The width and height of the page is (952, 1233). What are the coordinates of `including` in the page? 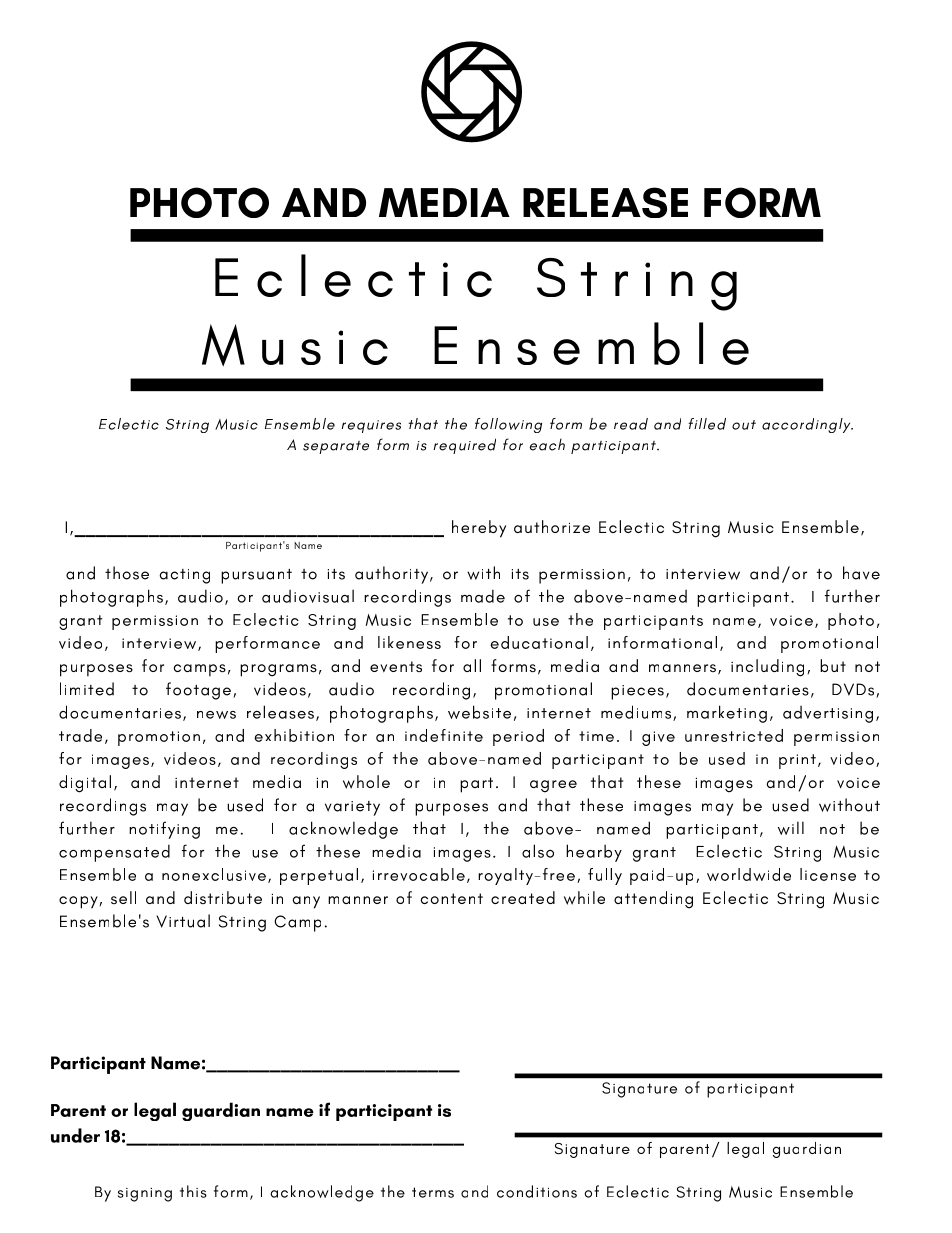 It's located at (767, 668).
